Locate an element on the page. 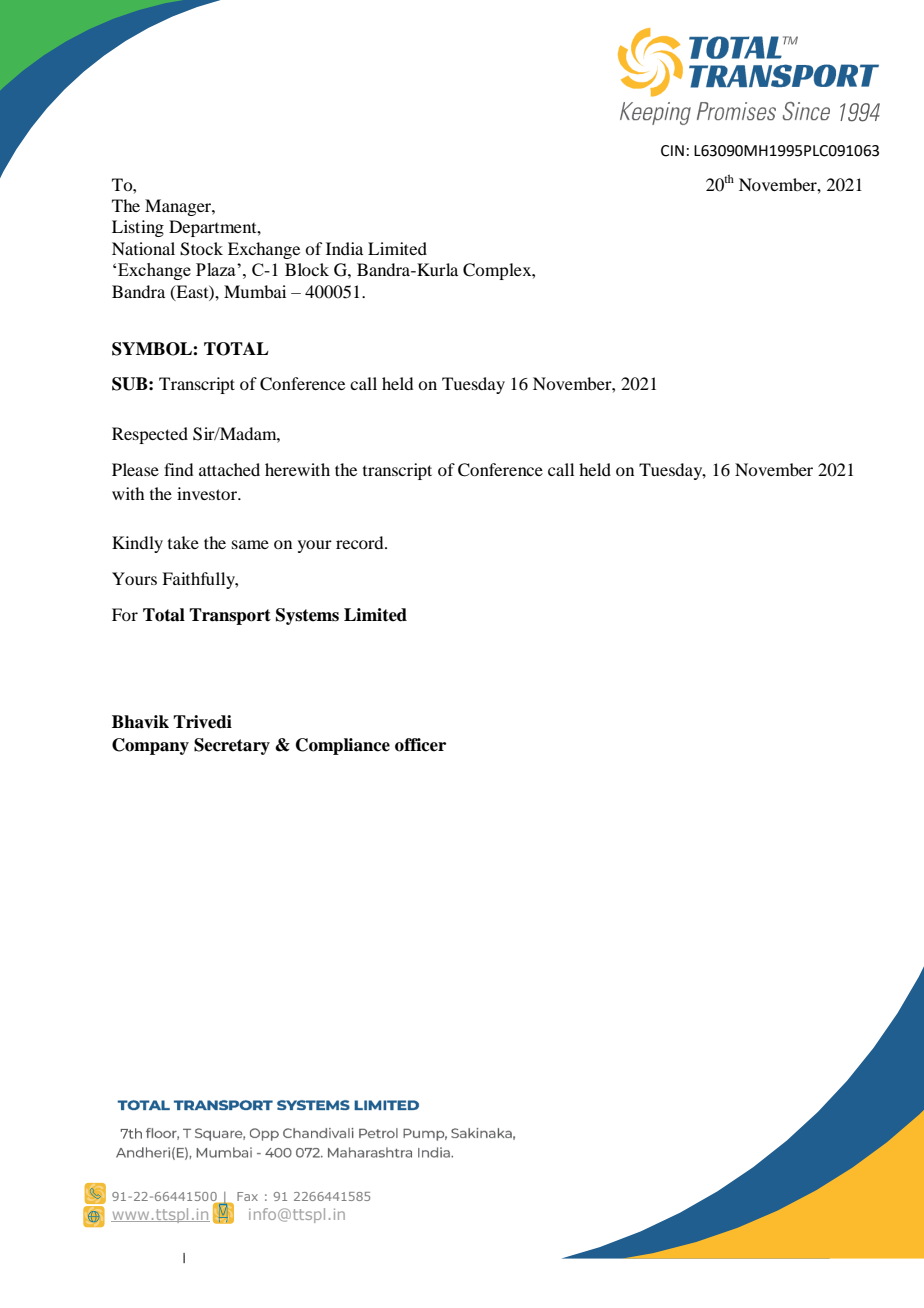  investor is located at coordinates (208, 493).
